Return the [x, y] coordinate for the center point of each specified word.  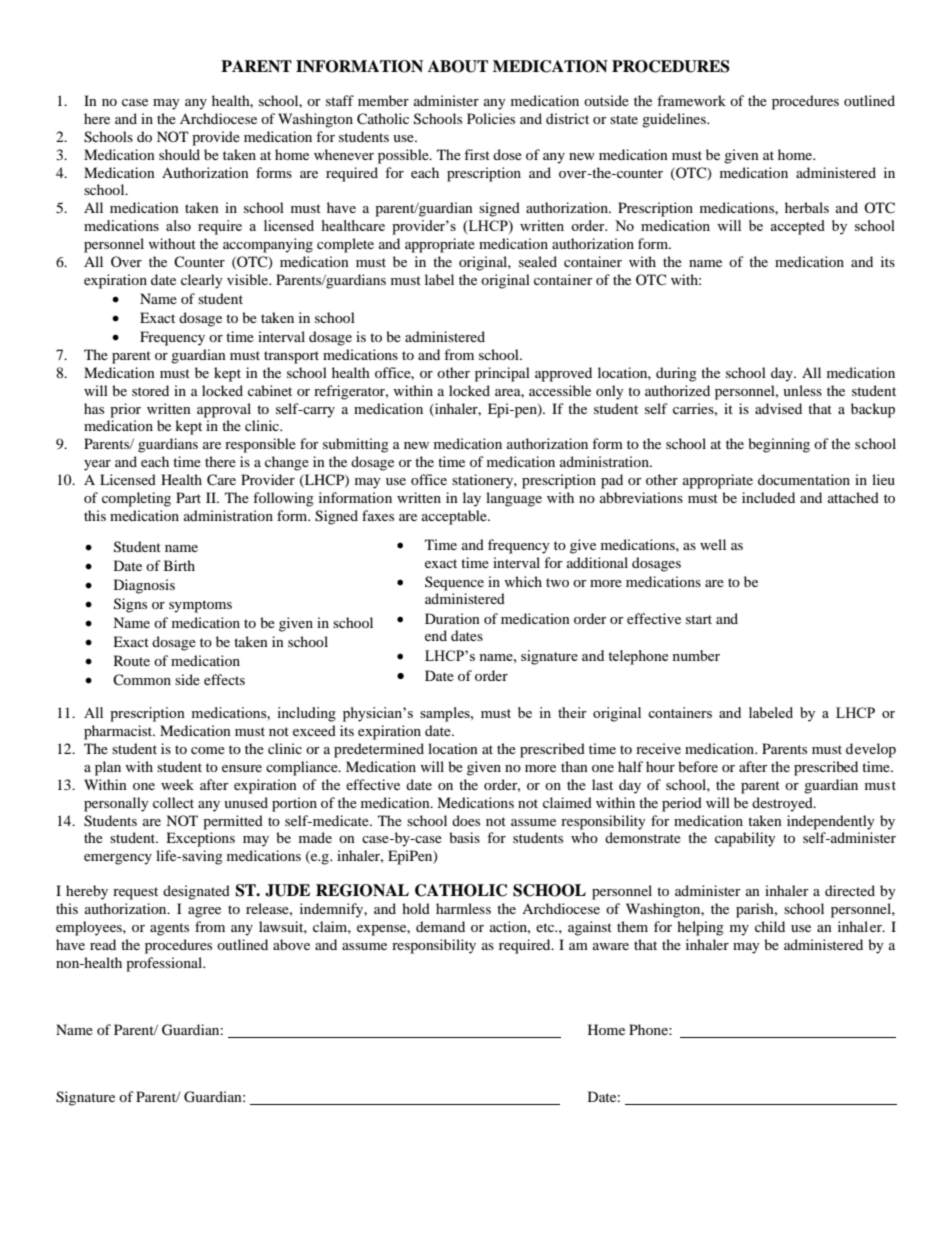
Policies [491, 118]
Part [188, 497]
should [179, 154]
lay [472, 499]
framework [691, 100]
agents [169, 929]
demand [440, 926]
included [768, 497]
